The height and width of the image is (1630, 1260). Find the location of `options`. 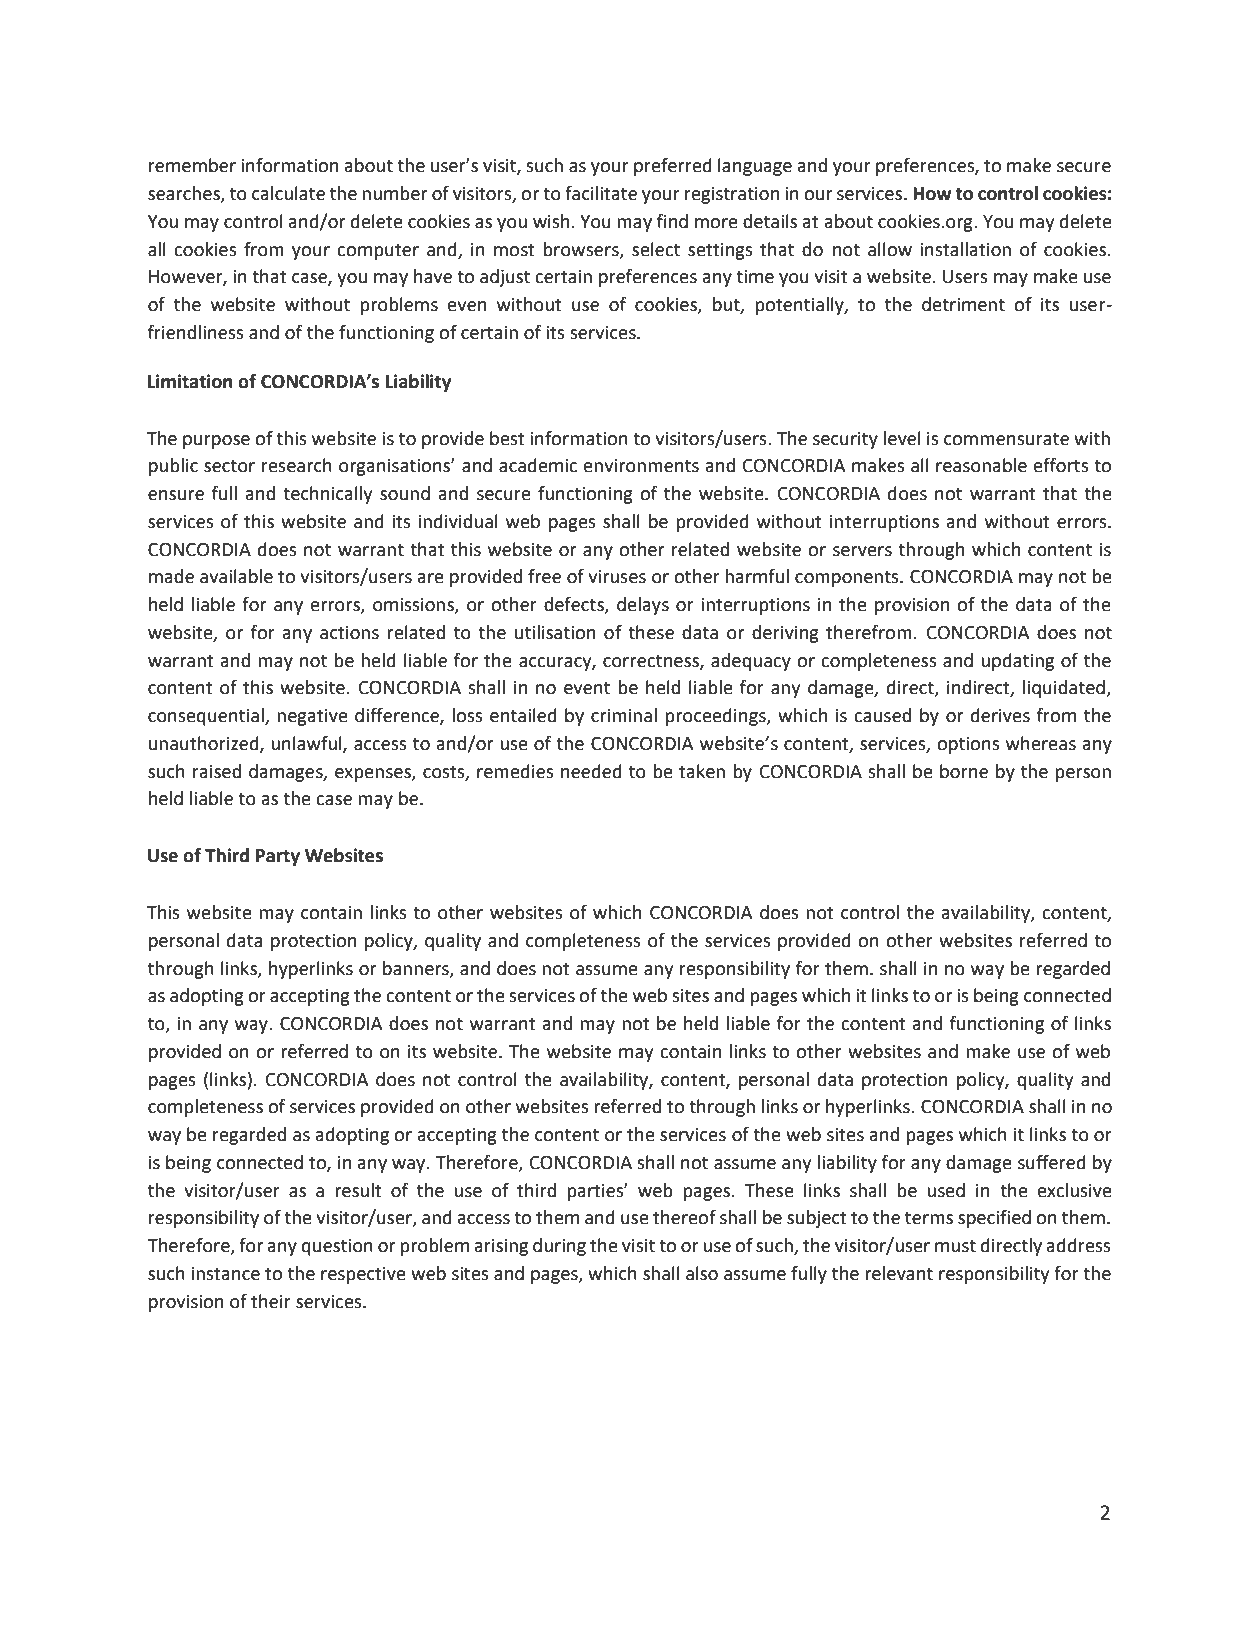

options is located at coordinates (968, 745).
